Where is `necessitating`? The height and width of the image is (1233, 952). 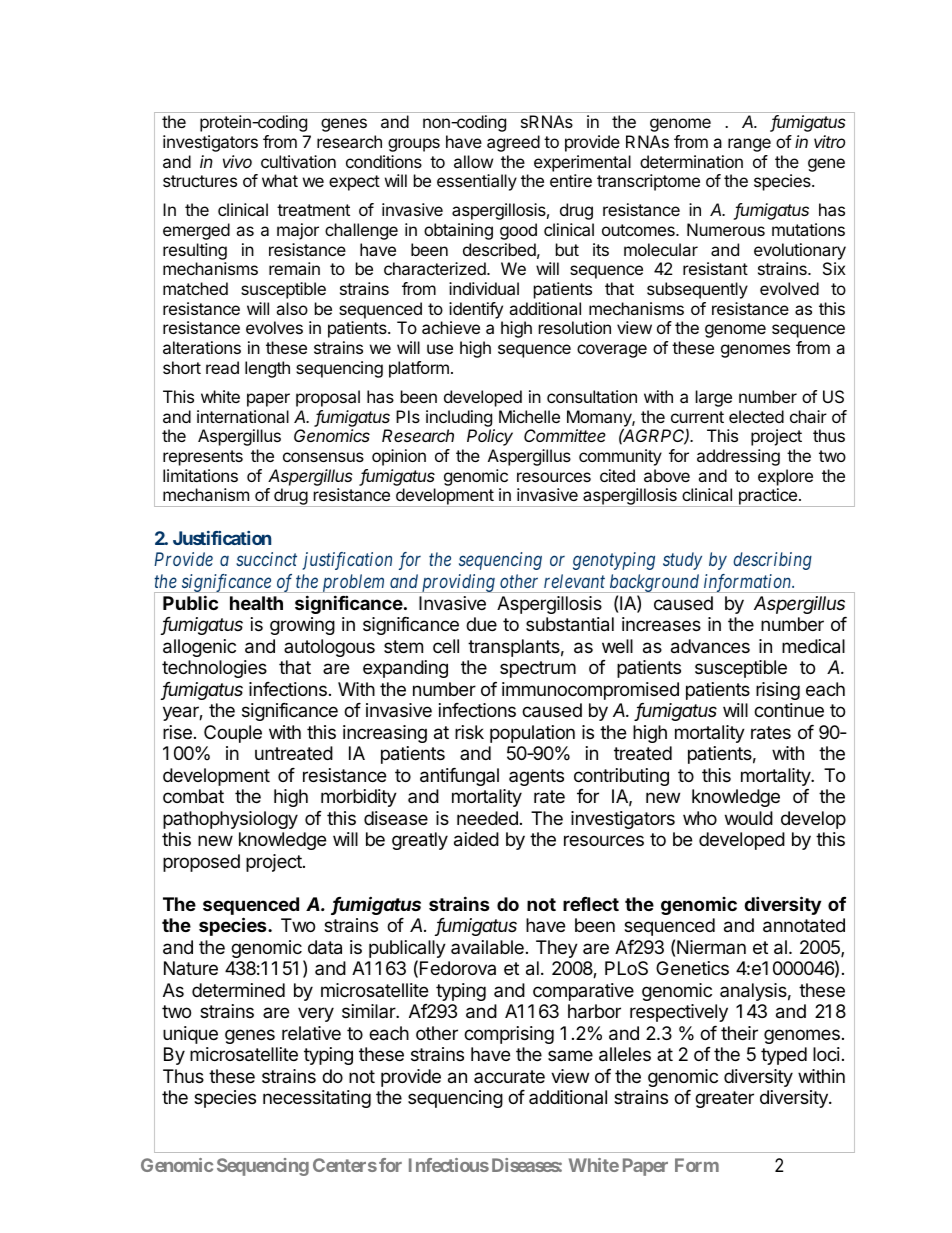
necessitating is located at coordinates (317, 1099).
